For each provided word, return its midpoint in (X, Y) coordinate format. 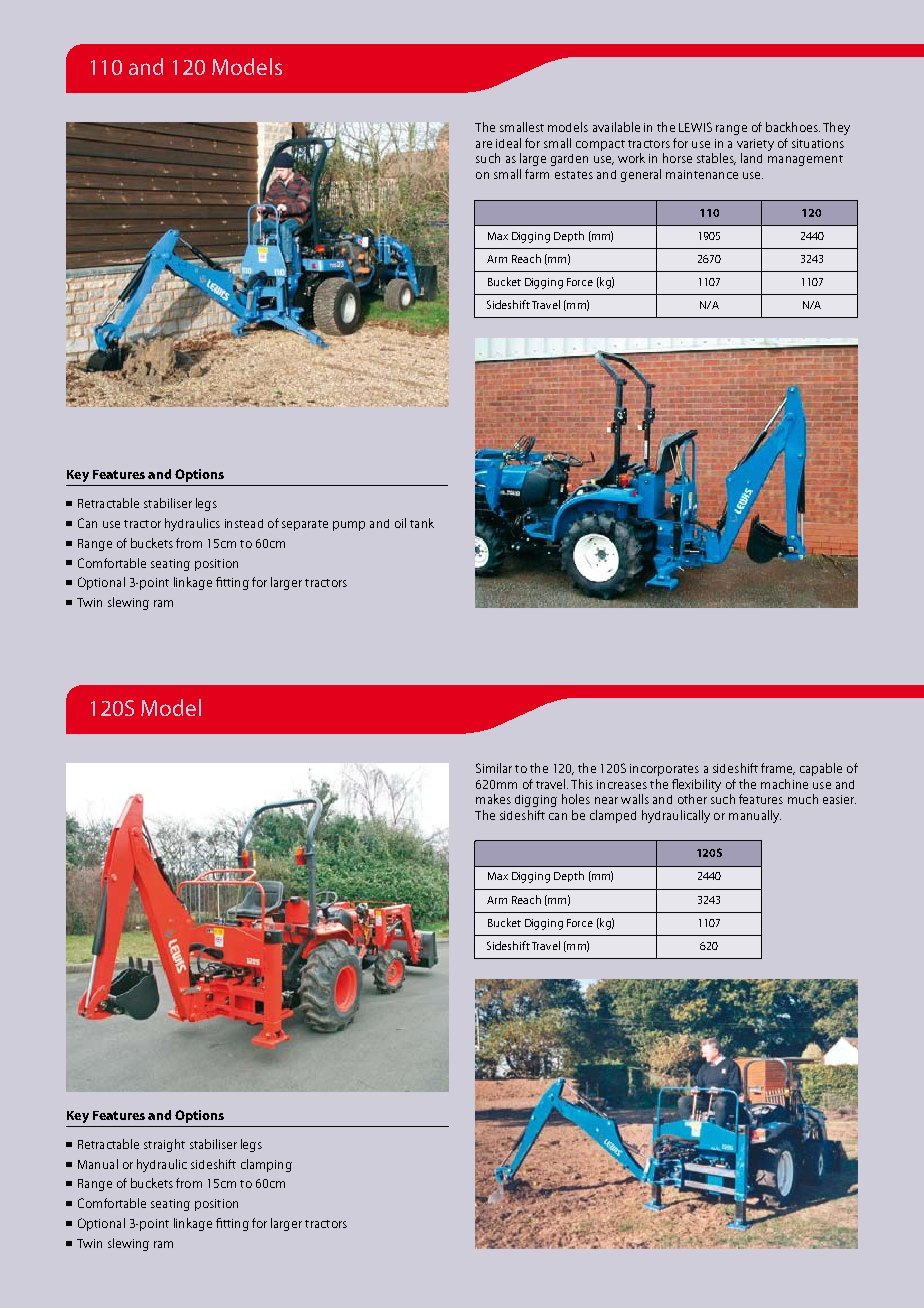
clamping (266, 1165)
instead (244, 523)
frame (778, 769)
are (484, 144)
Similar (494, 768)
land (751, 158)
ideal (508, 143)
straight (164, 1145)
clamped (613, 816)
